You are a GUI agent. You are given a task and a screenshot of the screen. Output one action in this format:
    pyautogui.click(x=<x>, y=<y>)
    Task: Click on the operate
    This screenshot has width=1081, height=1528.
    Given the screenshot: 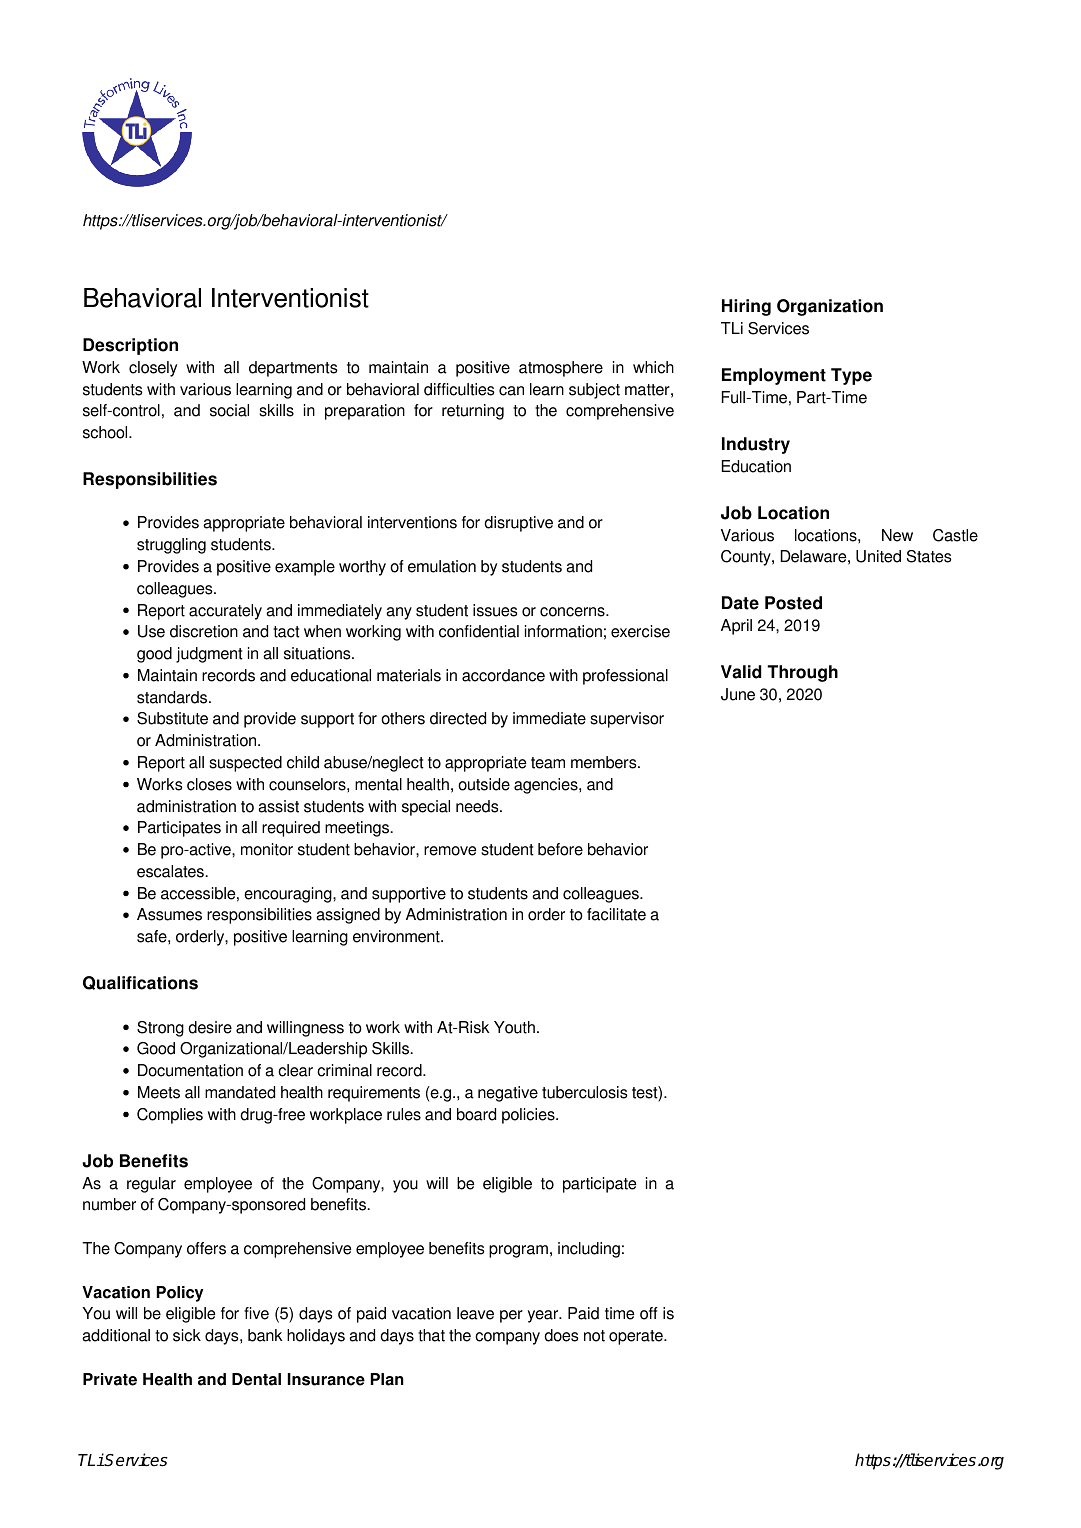 What is the action you would take?
    pyautogui.click(x=637, y=1337)
